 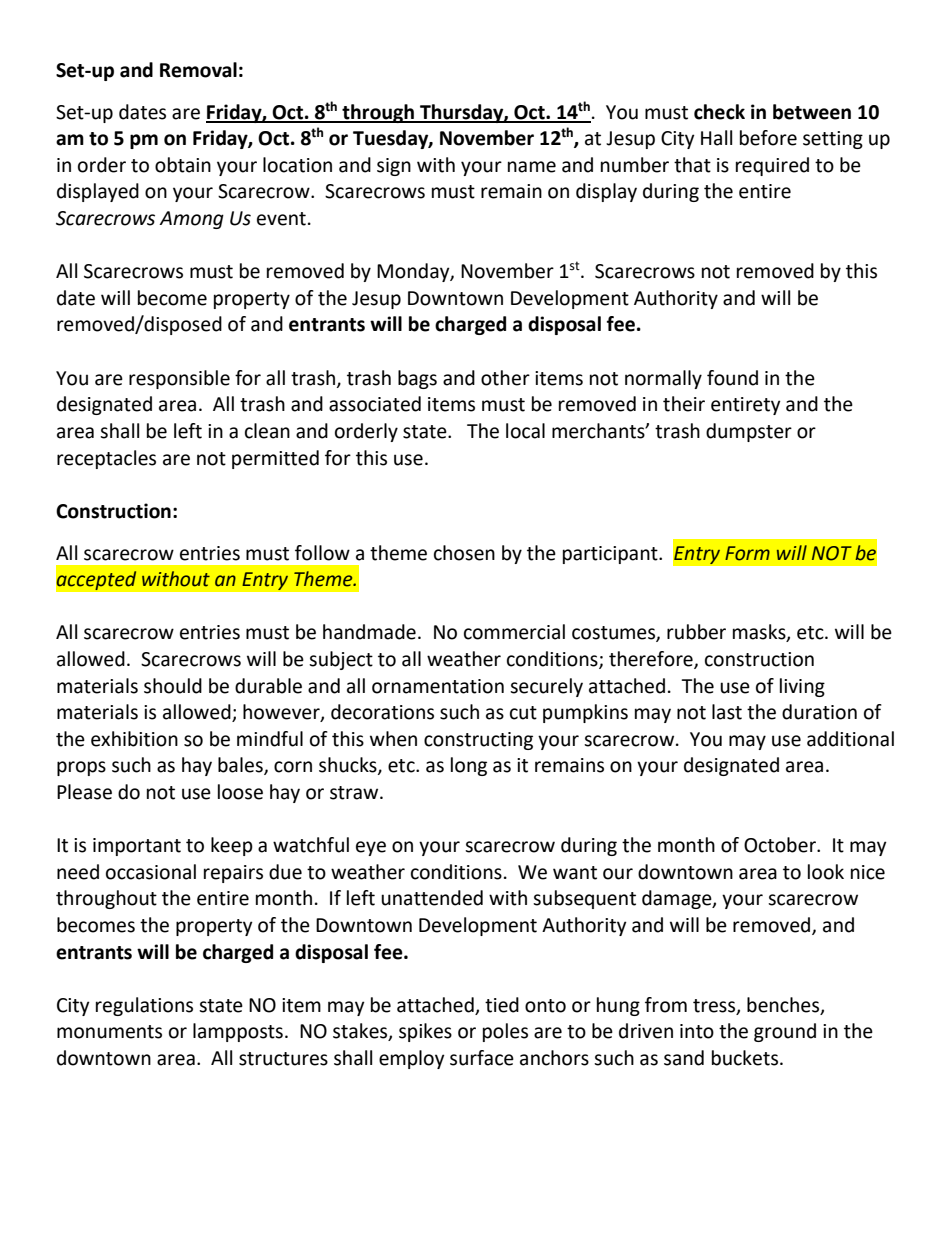 I want to click on regulations, so click(x=144, y=1006).
